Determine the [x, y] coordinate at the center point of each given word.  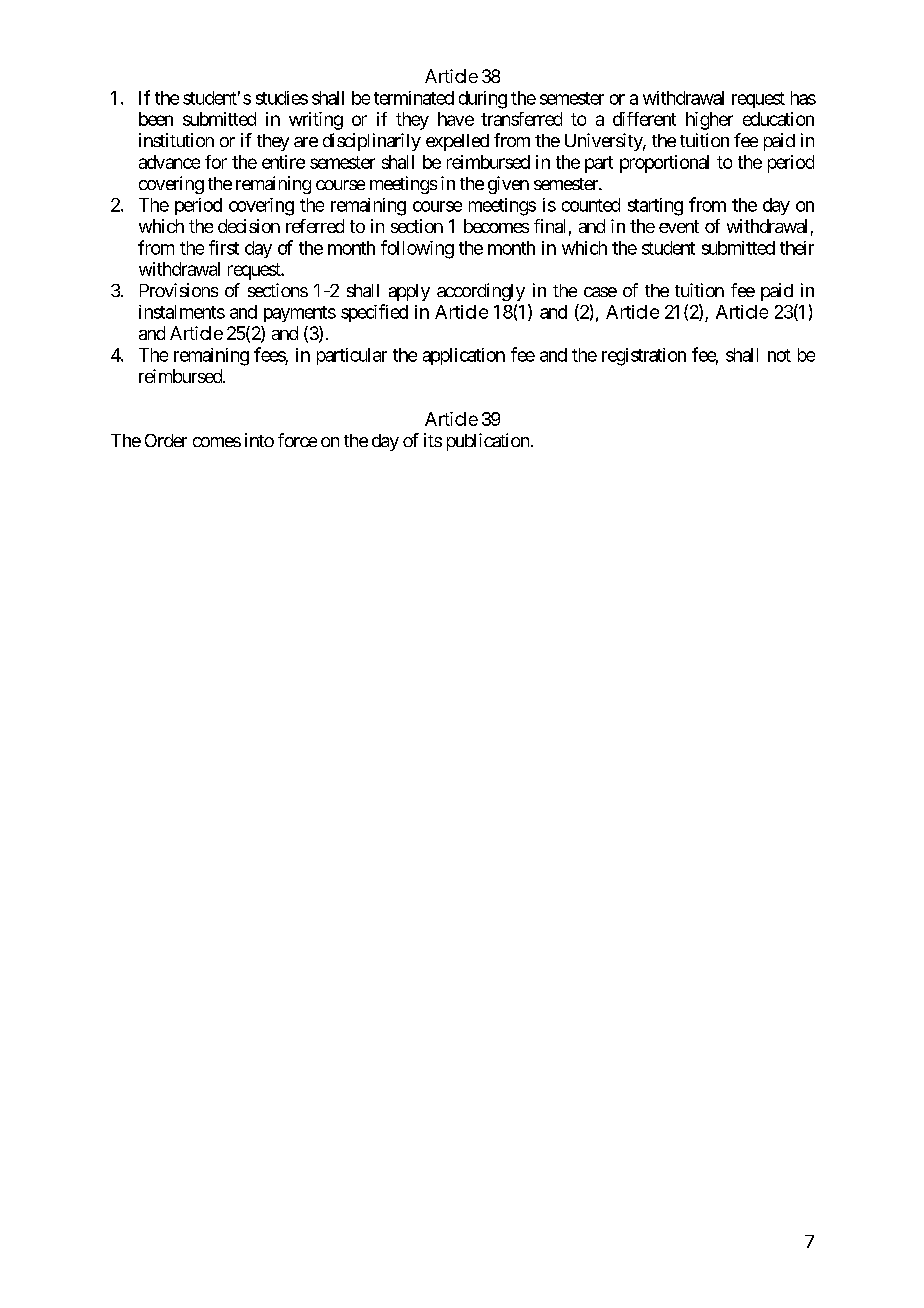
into [259, 440]
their [797, 248]
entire [283, 162]
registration [644, 357]
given [508, 185]
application [464, 356]
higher [709, 121]
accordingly [481, 292]
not [779, 355]
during [483, 100]
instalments [182, 312]
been [156, 119]
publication [488, 442]
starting [655, 207]
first [224, 247]
